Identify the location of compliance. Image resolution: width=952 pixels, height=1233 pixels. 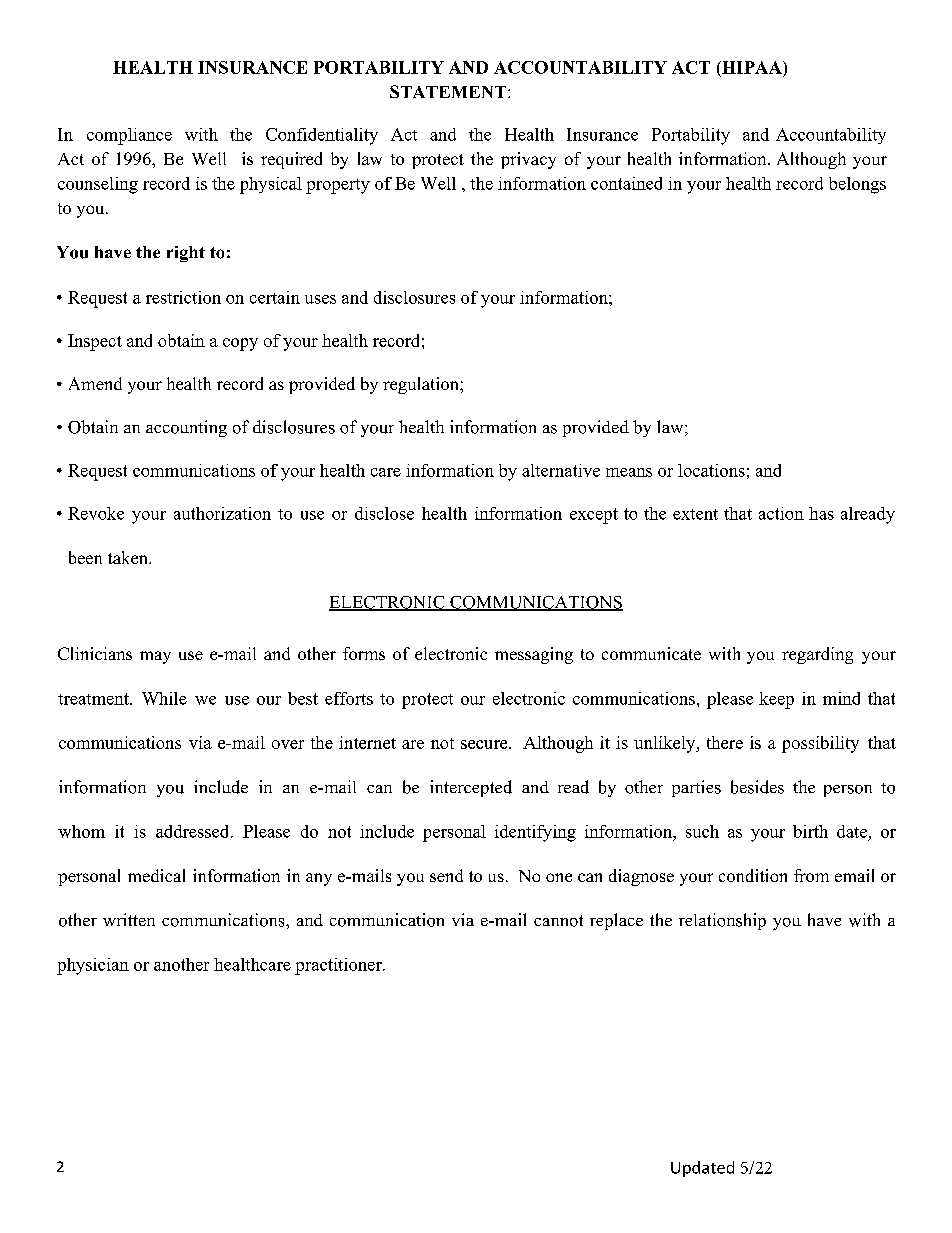
(129, 136).
